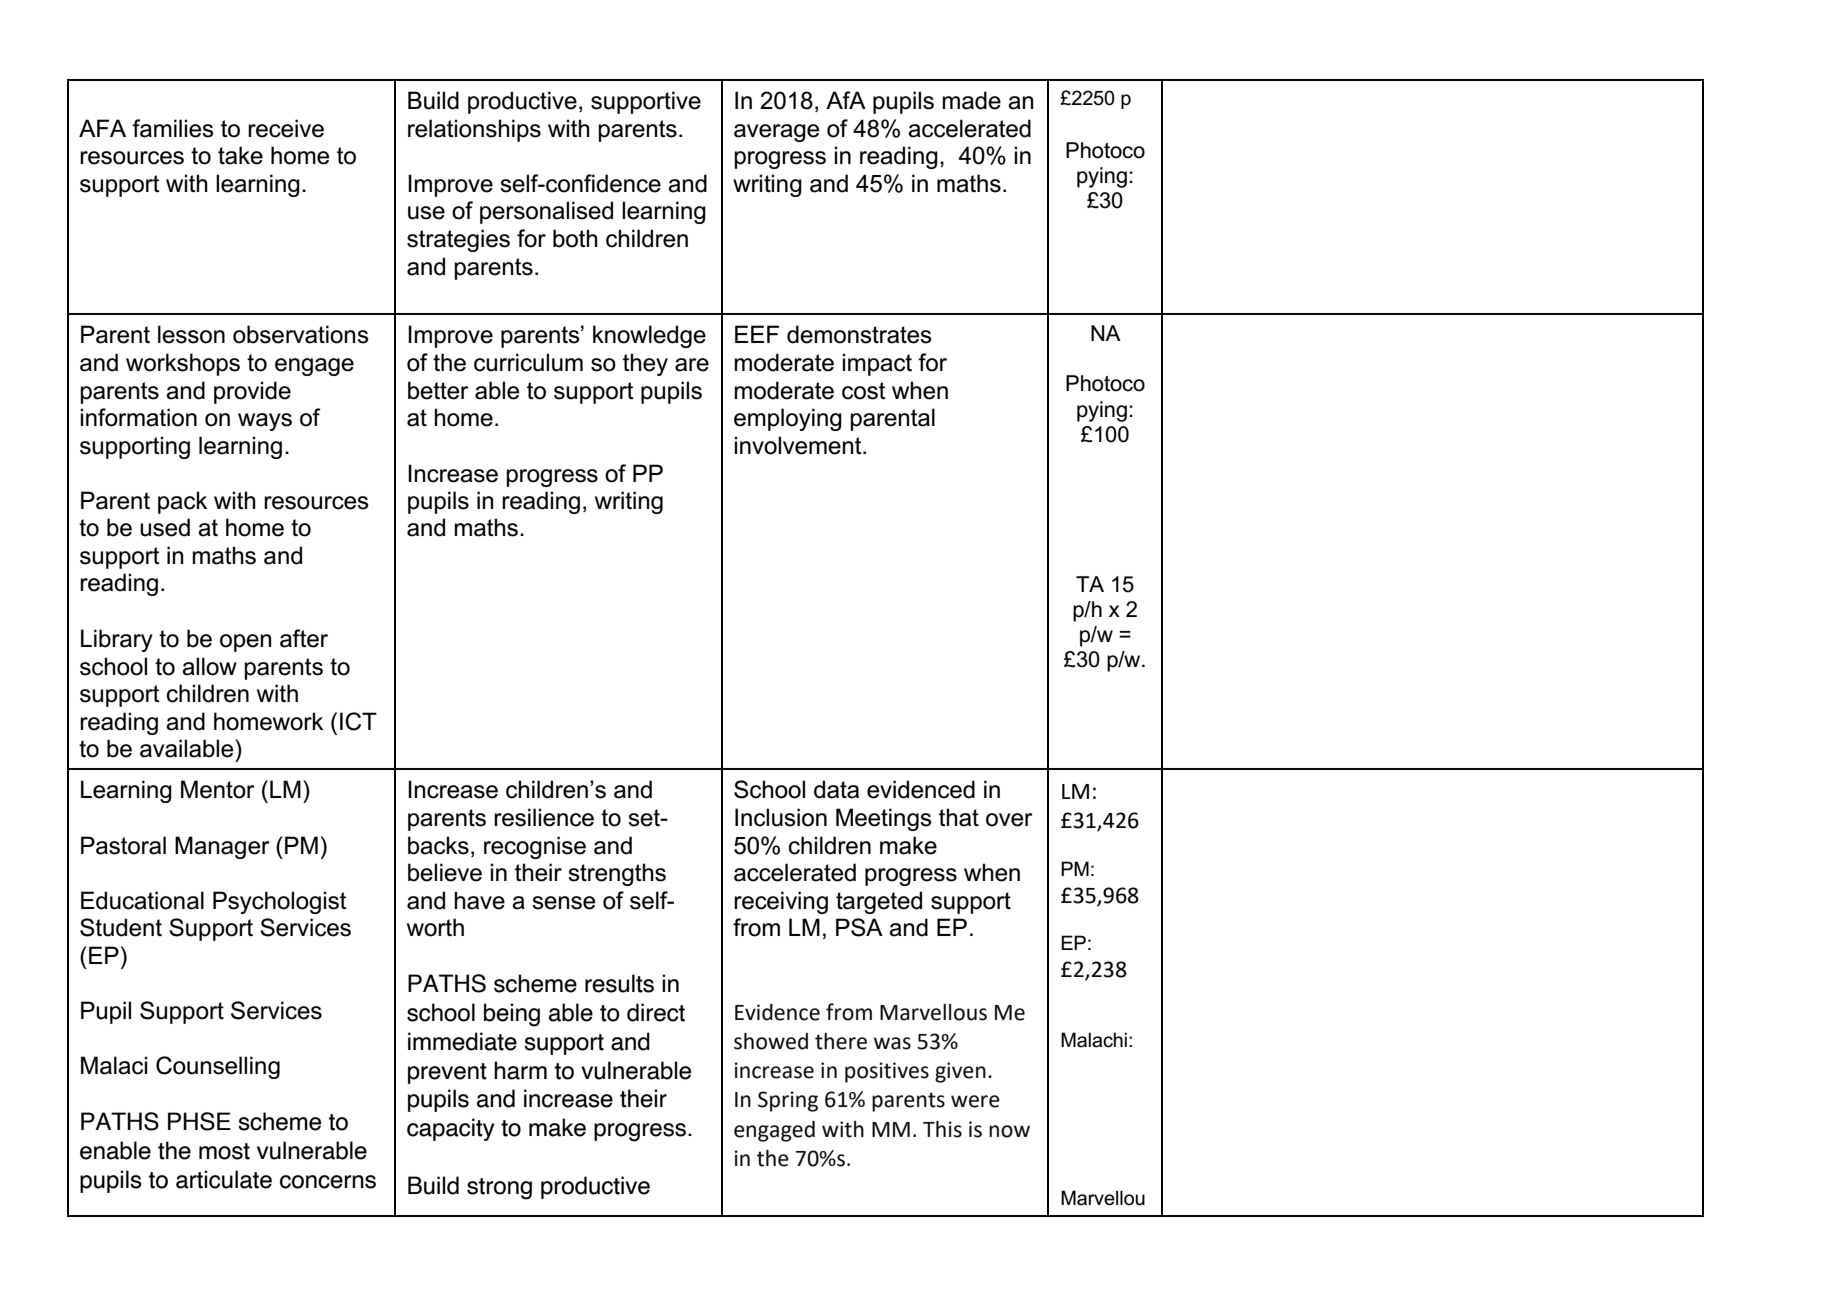 Image resolution: width=1836 pixels, height=1298 pixels. What do you see at coordinates (358, 721) in the screenshot?
I see `ICT` at bounding box center [358, 721].
